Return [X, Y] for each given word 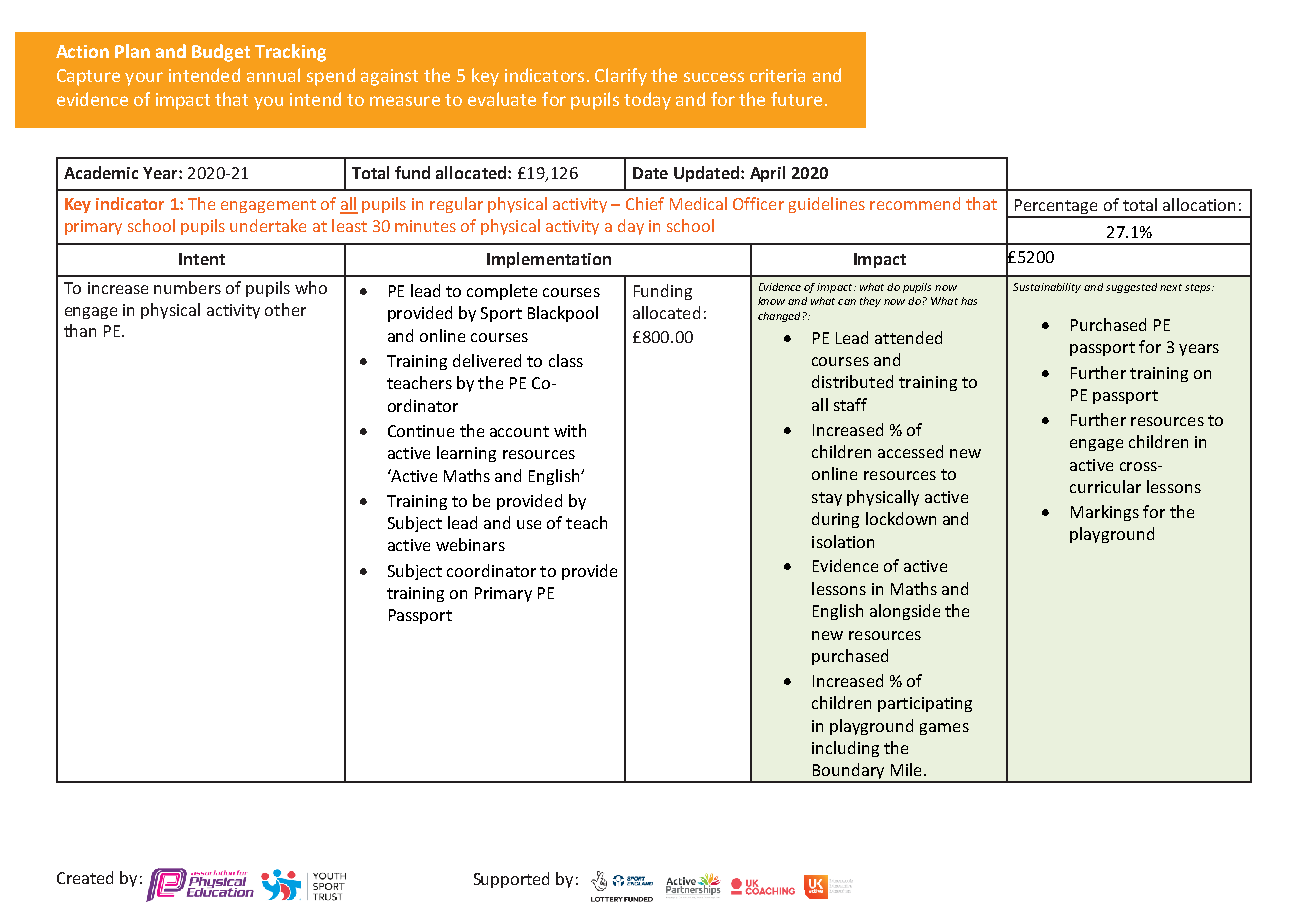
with [570, 430]
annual [273, 75]
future [796, 99]
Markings [1105, 513]
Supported [511, 880]
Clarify [621, 77]
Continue [421, 431]
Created [85, 877]
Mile [906, 769]
